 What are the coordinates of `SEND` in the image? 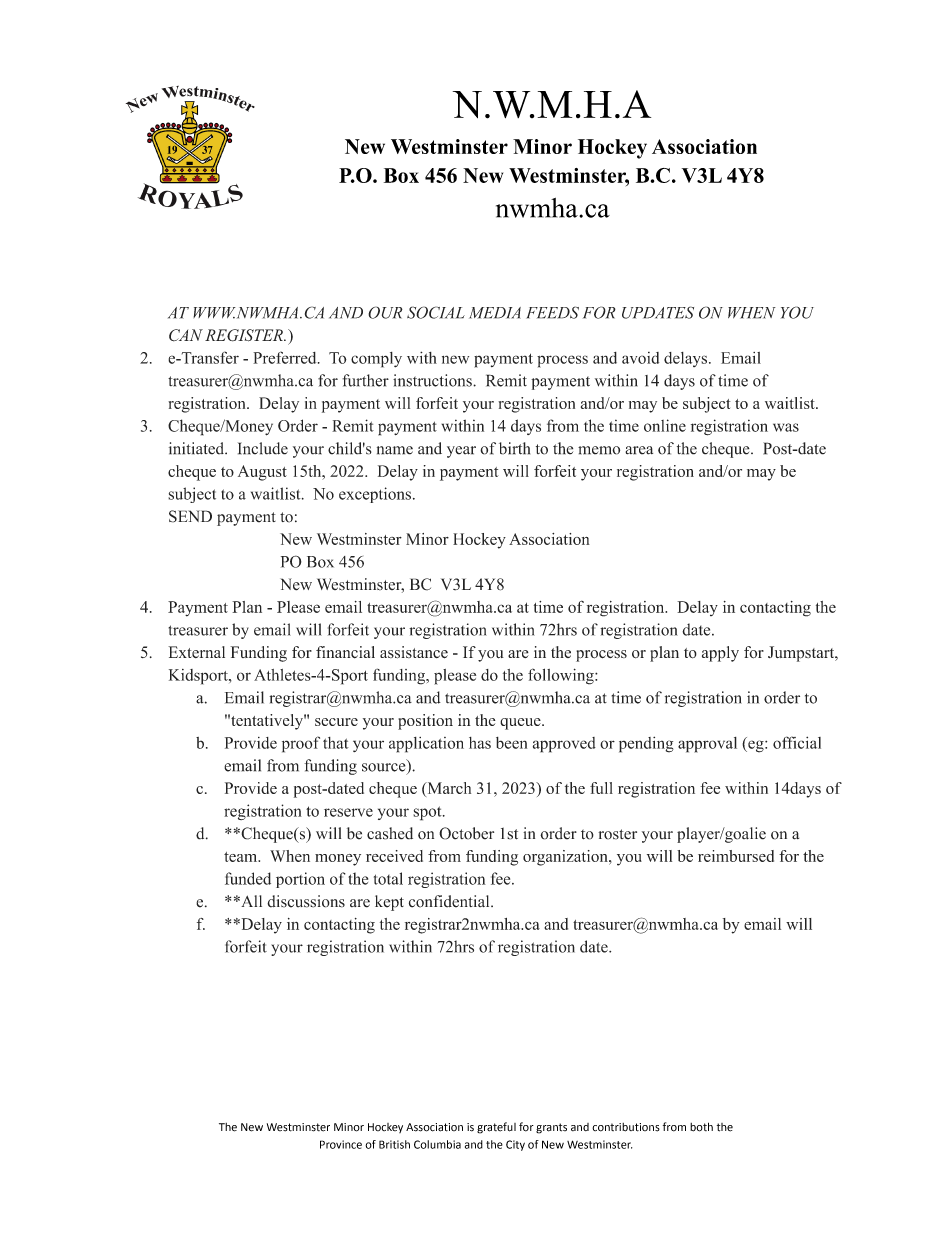 It's located at (190, 516).
